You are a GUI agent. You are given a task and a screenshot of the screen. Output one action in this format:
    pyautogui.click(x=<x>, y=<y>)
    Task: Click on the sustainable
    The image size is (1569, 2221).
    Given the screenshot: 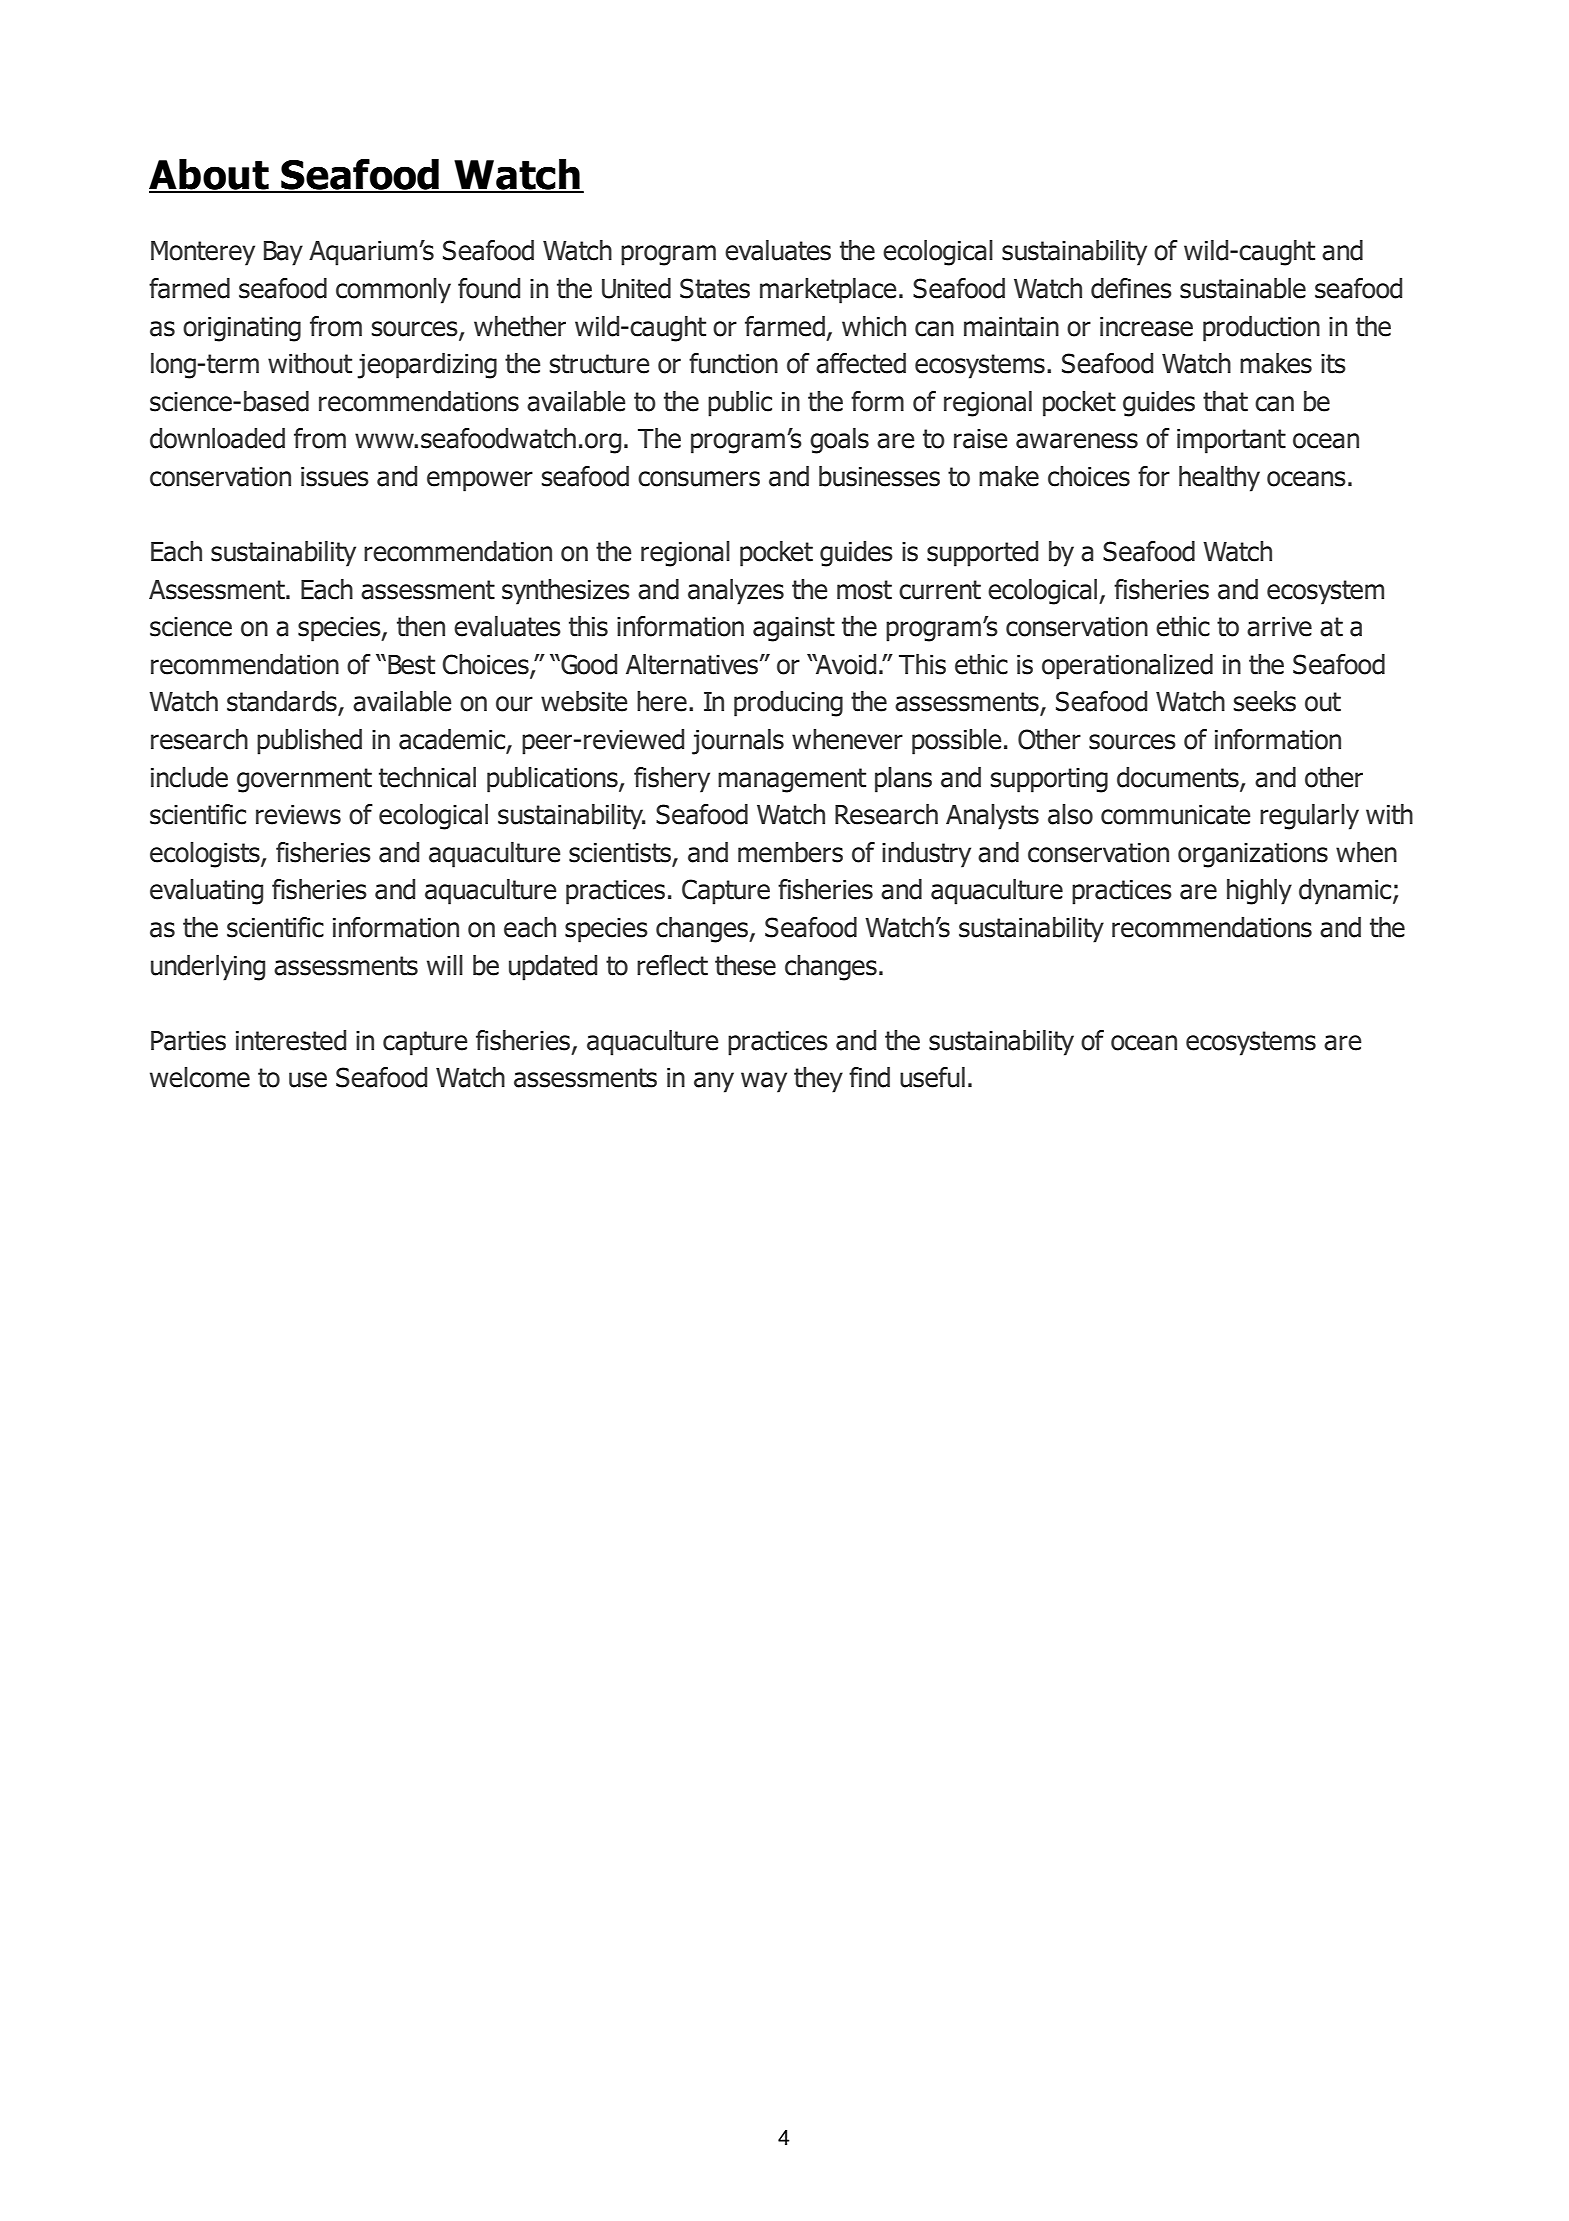 What is the action you would take?
    pyautogui.click(x=1243, y=288)
